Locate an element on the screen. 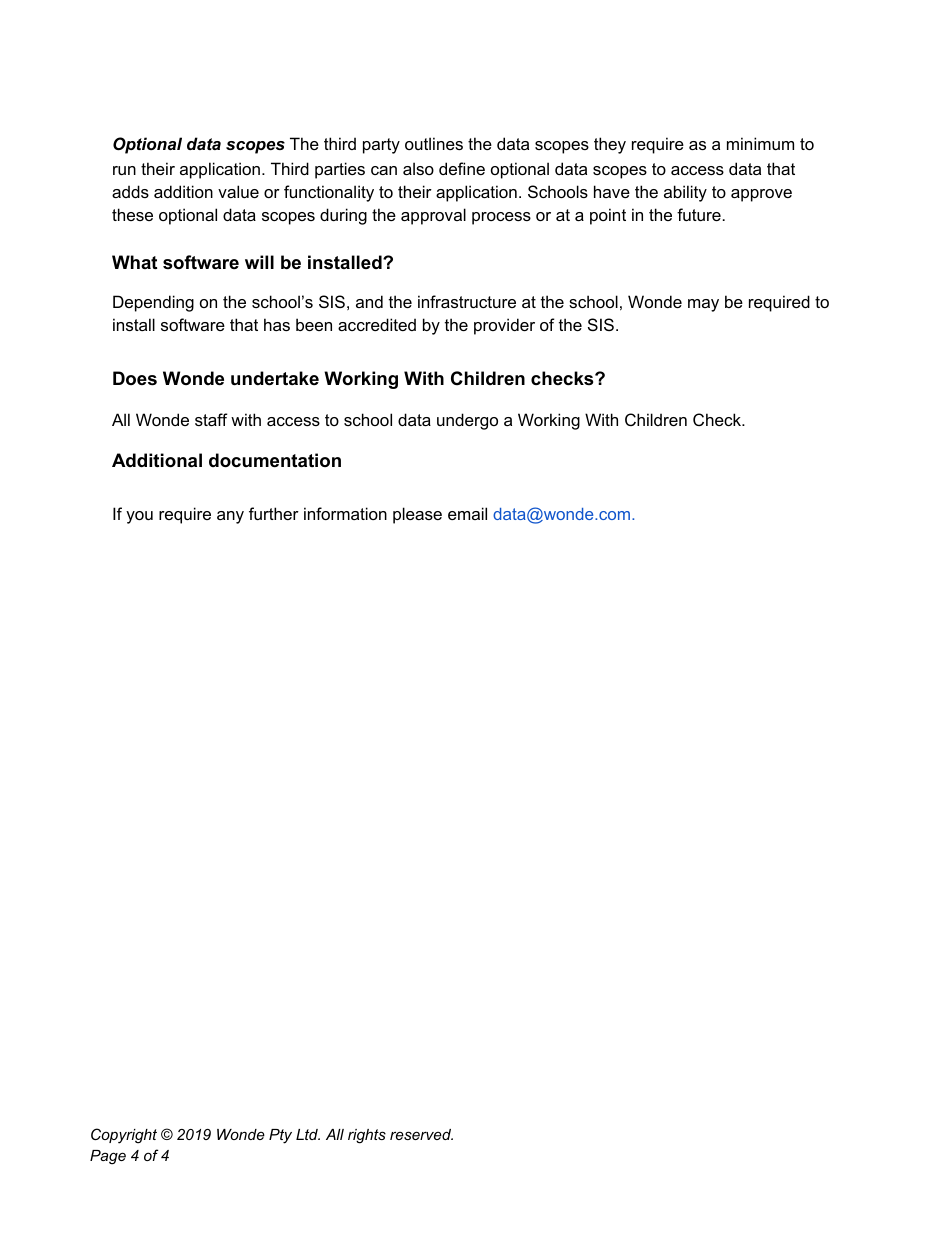 The image size is (952, 1233). email is located at coordinates (467, 513).
